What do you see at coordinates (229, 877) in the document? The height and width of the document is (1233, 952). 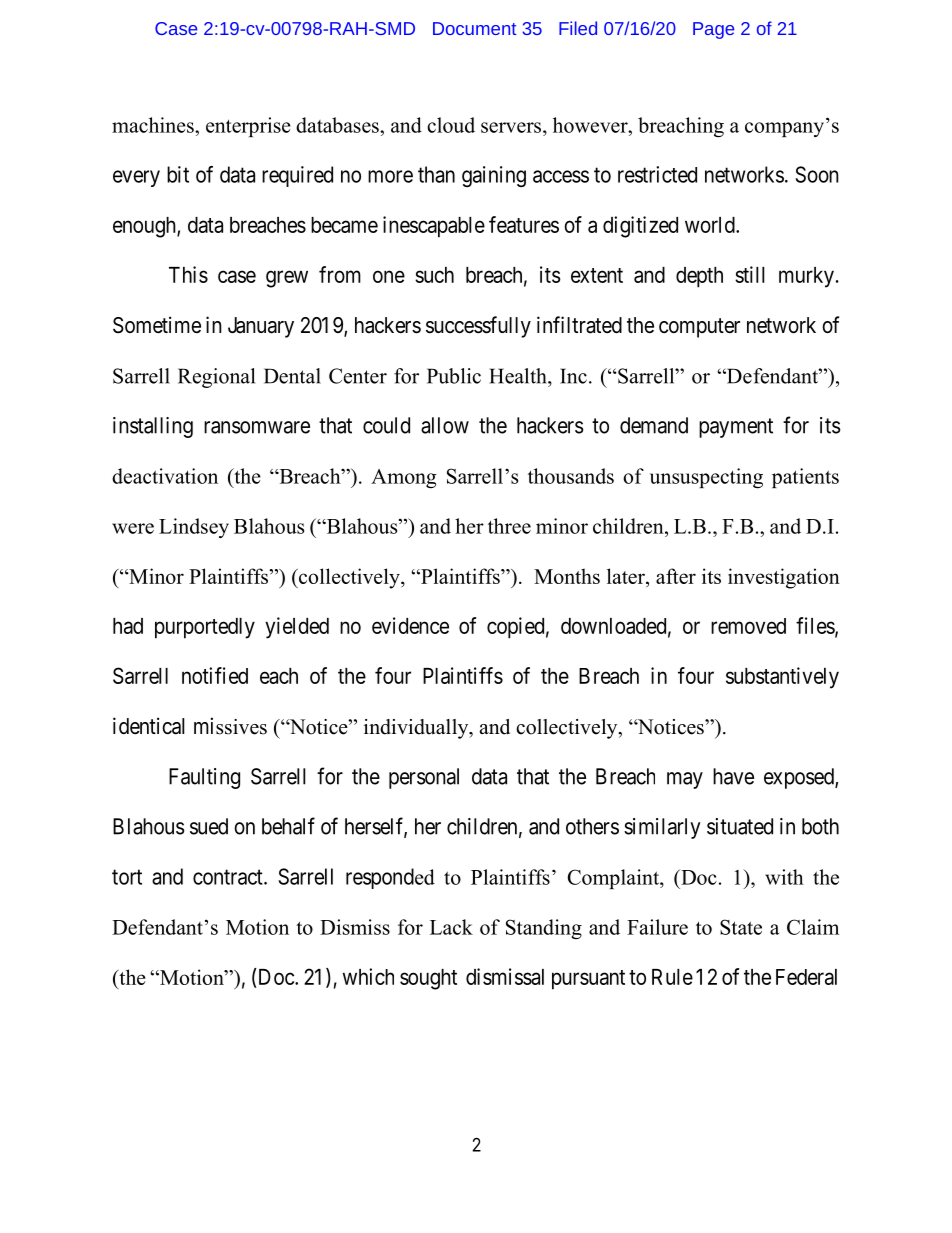 I see `contract` at bounding box center [229, 877].
